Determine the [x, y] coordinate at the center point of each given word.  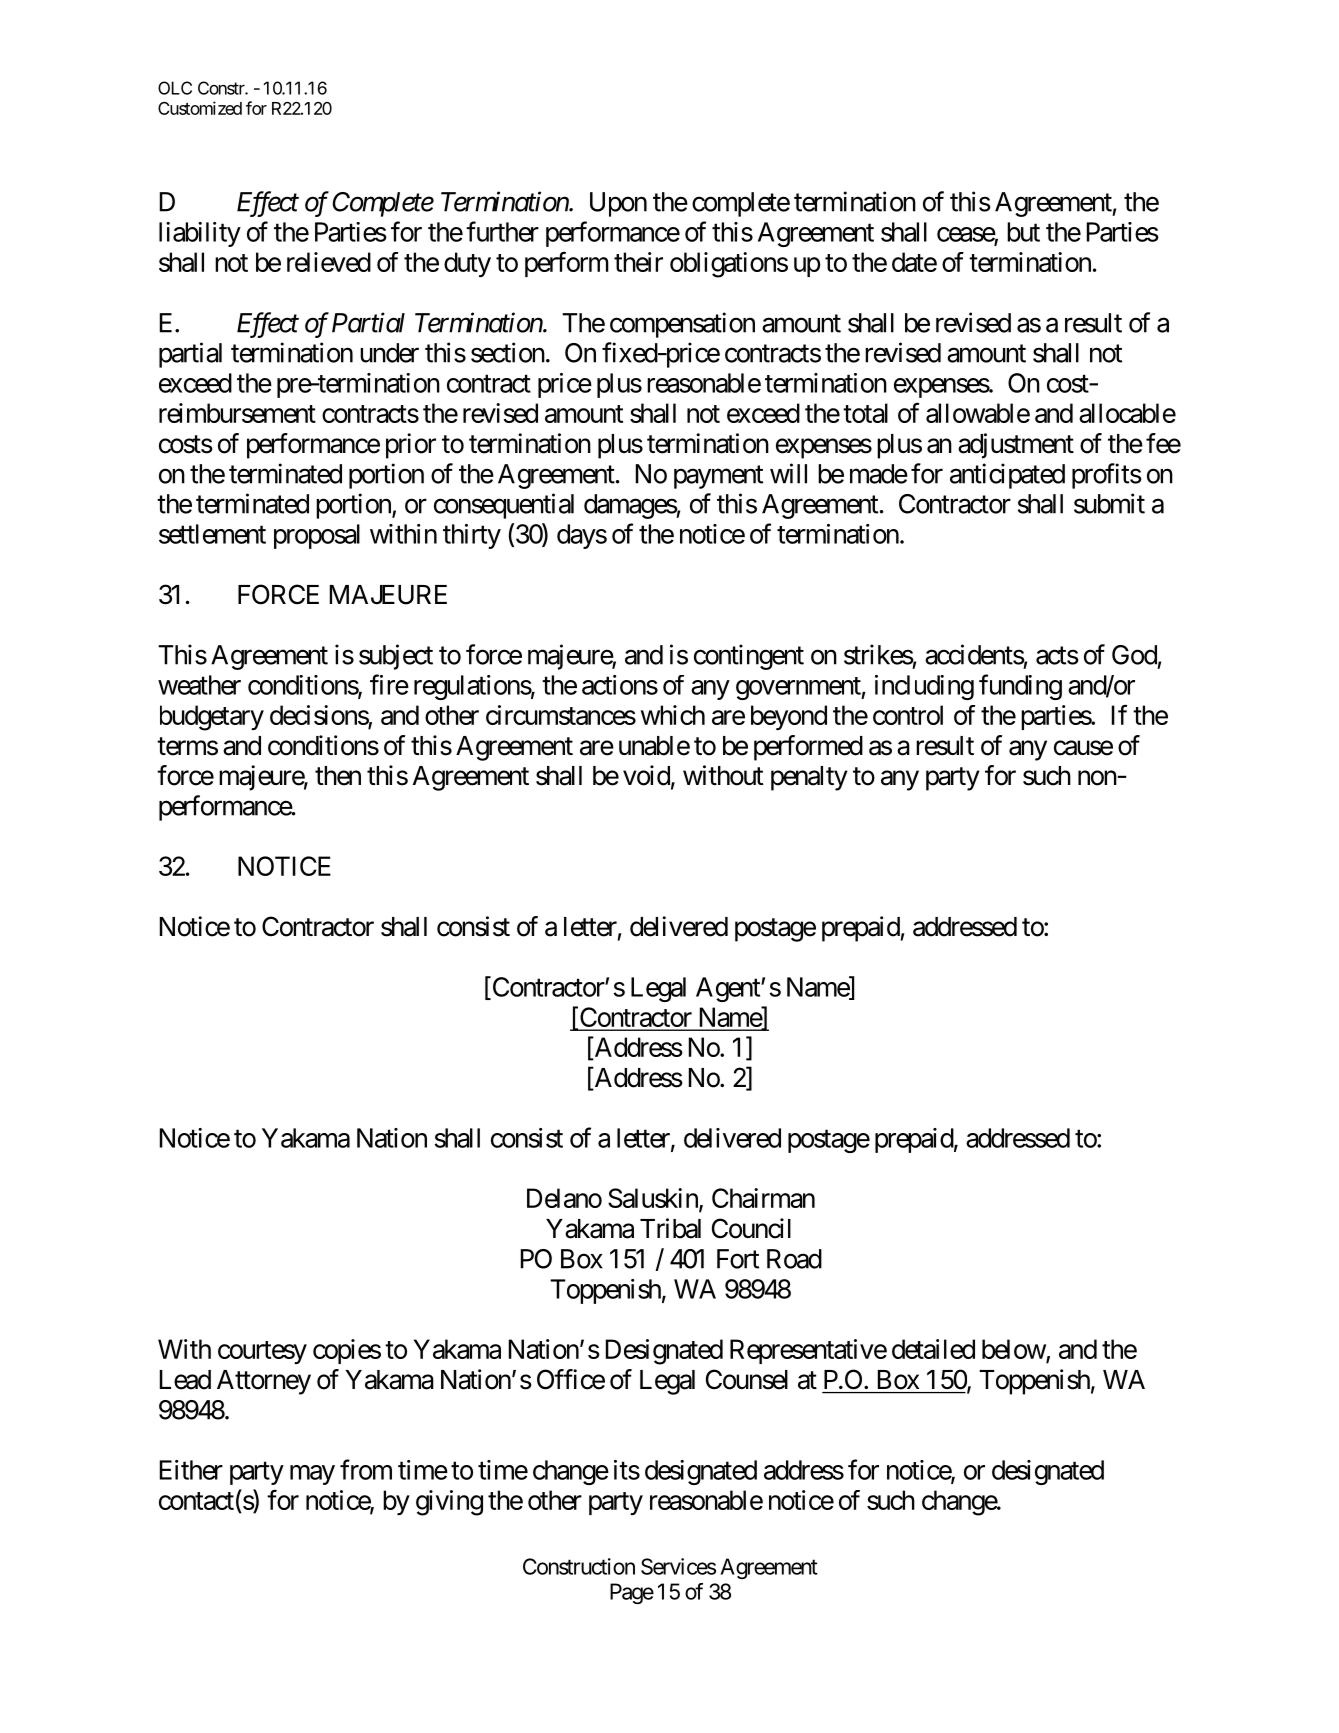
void [646, 775]
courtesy [262, 1352]
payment [718, 477]
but [1023, 232]
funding [1020, 687]
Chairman [763, 1198]
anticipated [1007, 476]
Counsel [747, 1379]
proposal [317, 536]
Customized [200, 108]
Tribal [670, 1228]
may [312, 1475]
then [338, 776]
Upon [618, 204]
